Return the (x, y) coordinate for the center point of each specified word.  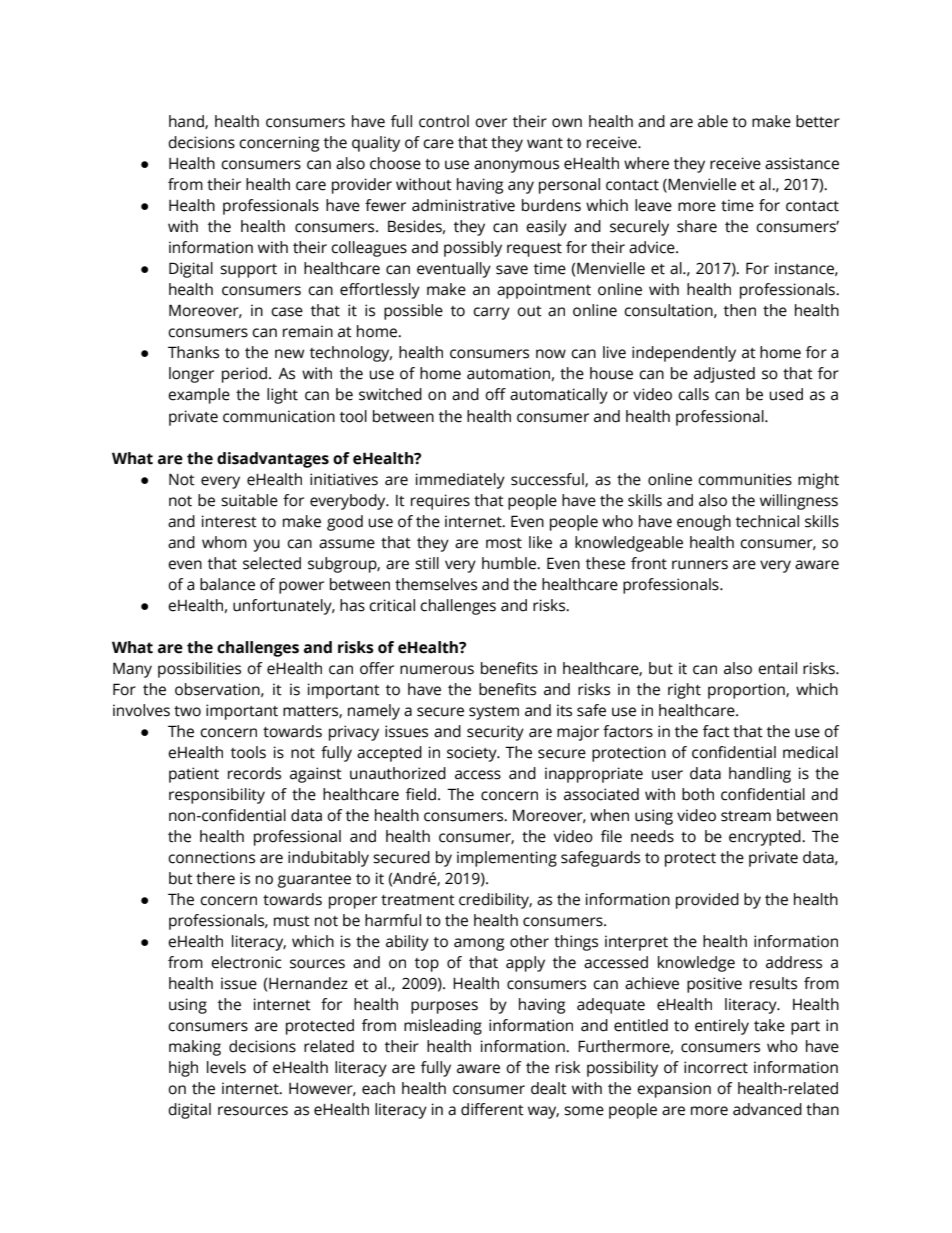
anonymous (516, 166)
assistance (802, 163)
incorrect (716, 1067)
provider (362, 186)
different (492, 1109)
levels (226, 1067)
